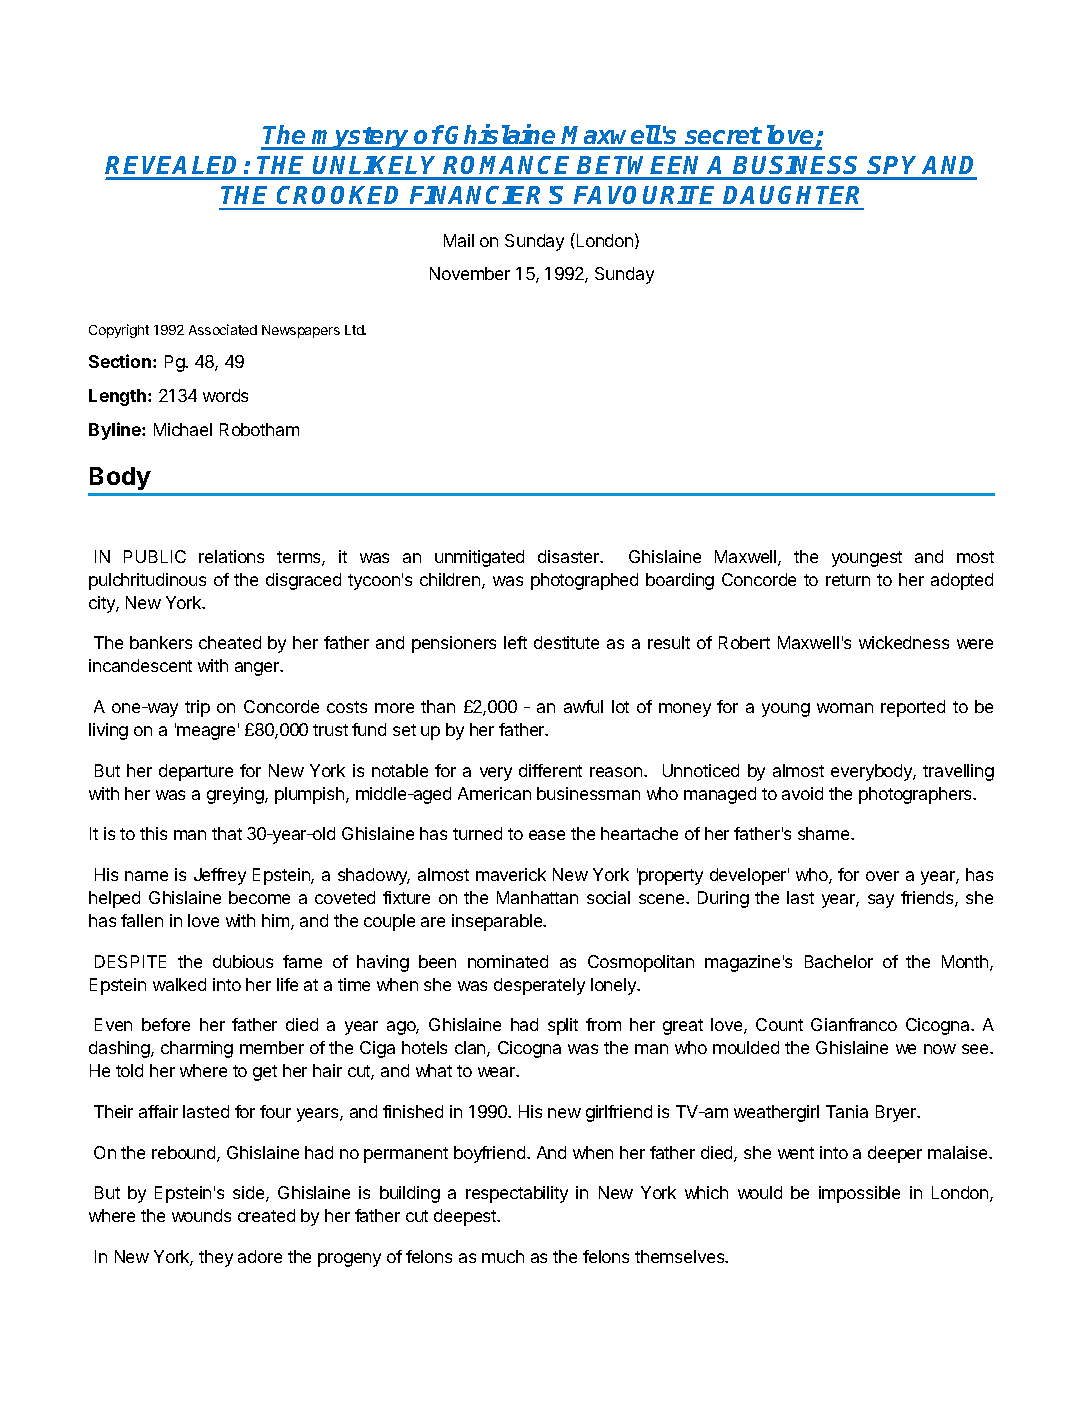 The width and height of the screenshot is (1083, 1401). What do you see at coordinates (511, 874) in the screenshot?
I see `maverick` at bounding box center [511, 874].
